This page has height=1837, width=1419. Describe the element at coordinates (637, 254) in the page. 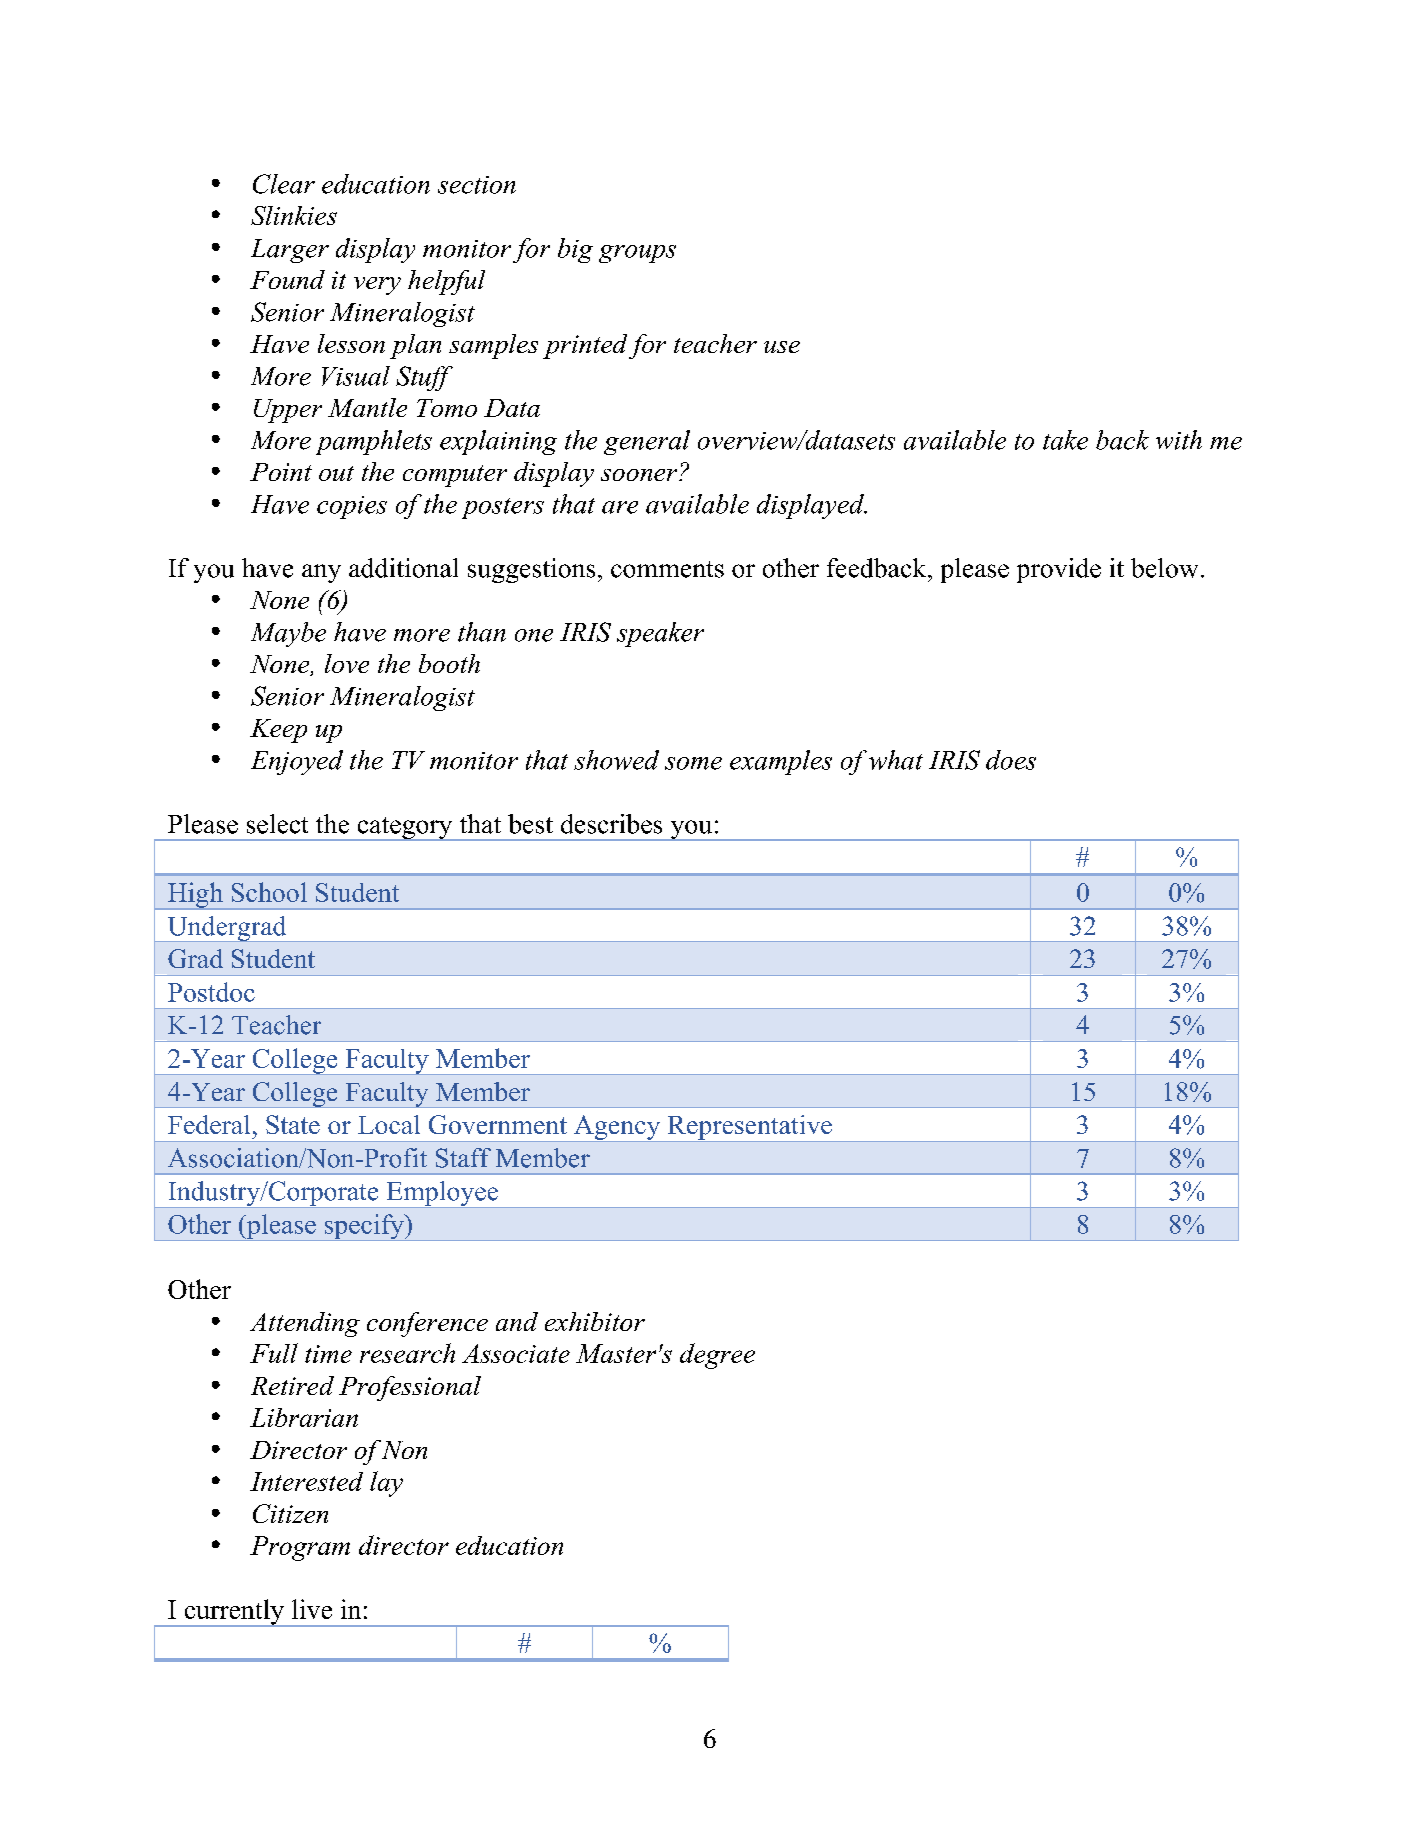

I see `groups` at that location.
